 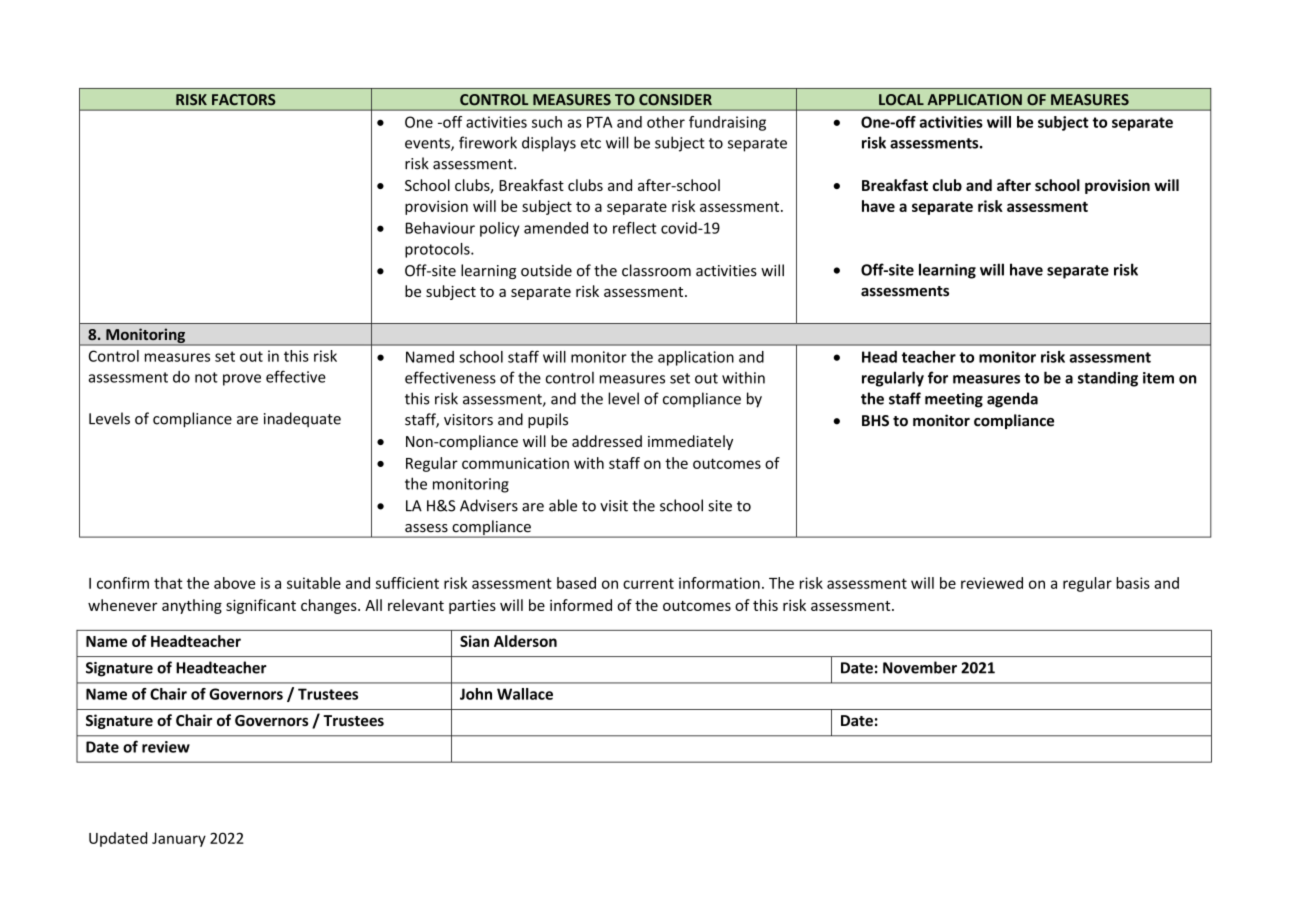 What do you see at coordinates (901, 99) in the page?
I see `LOCAL` at bounding box center [901, 99].
